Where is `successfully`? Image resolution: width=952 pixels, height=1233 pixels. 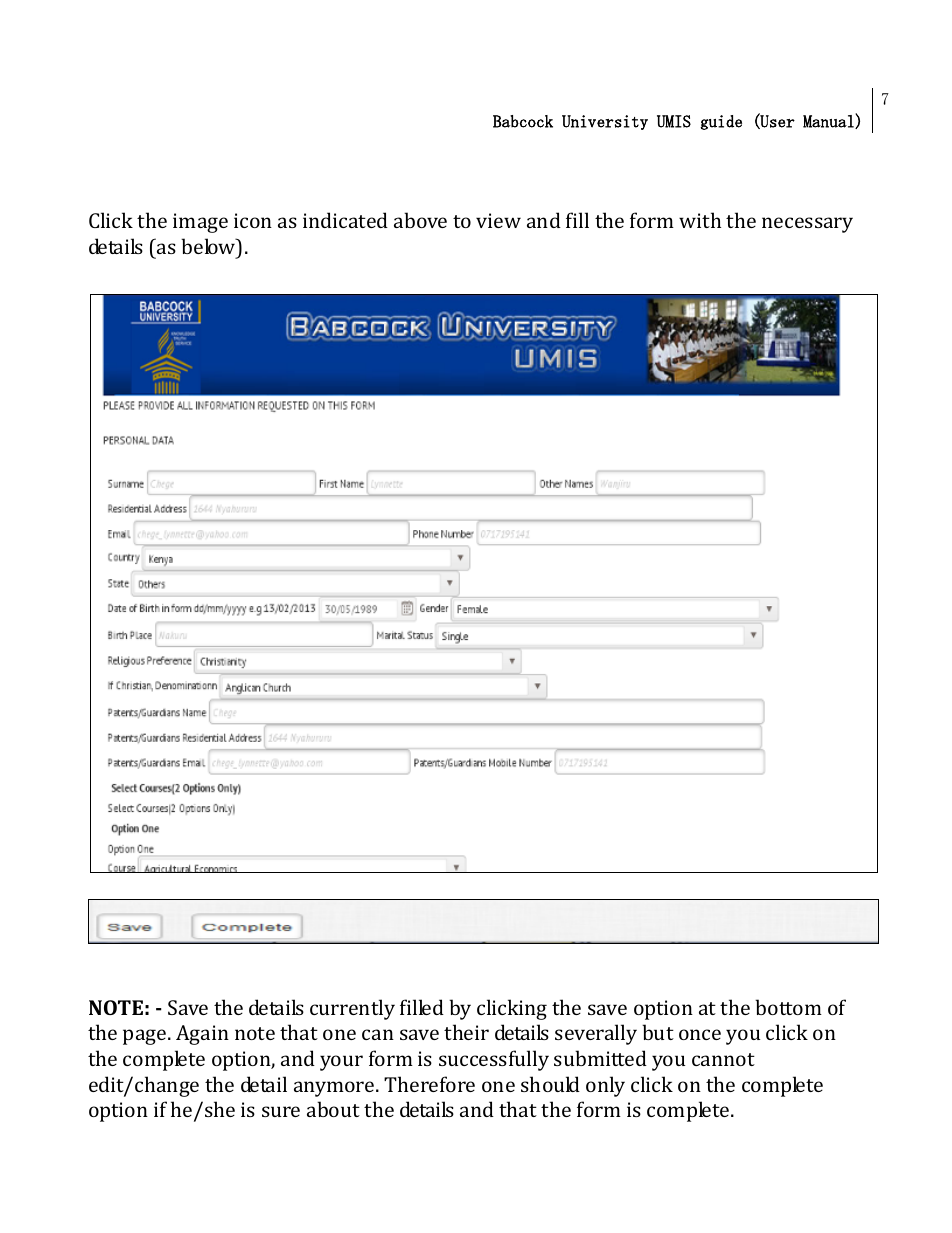 successfully is located at coordinates (494, 1060).
